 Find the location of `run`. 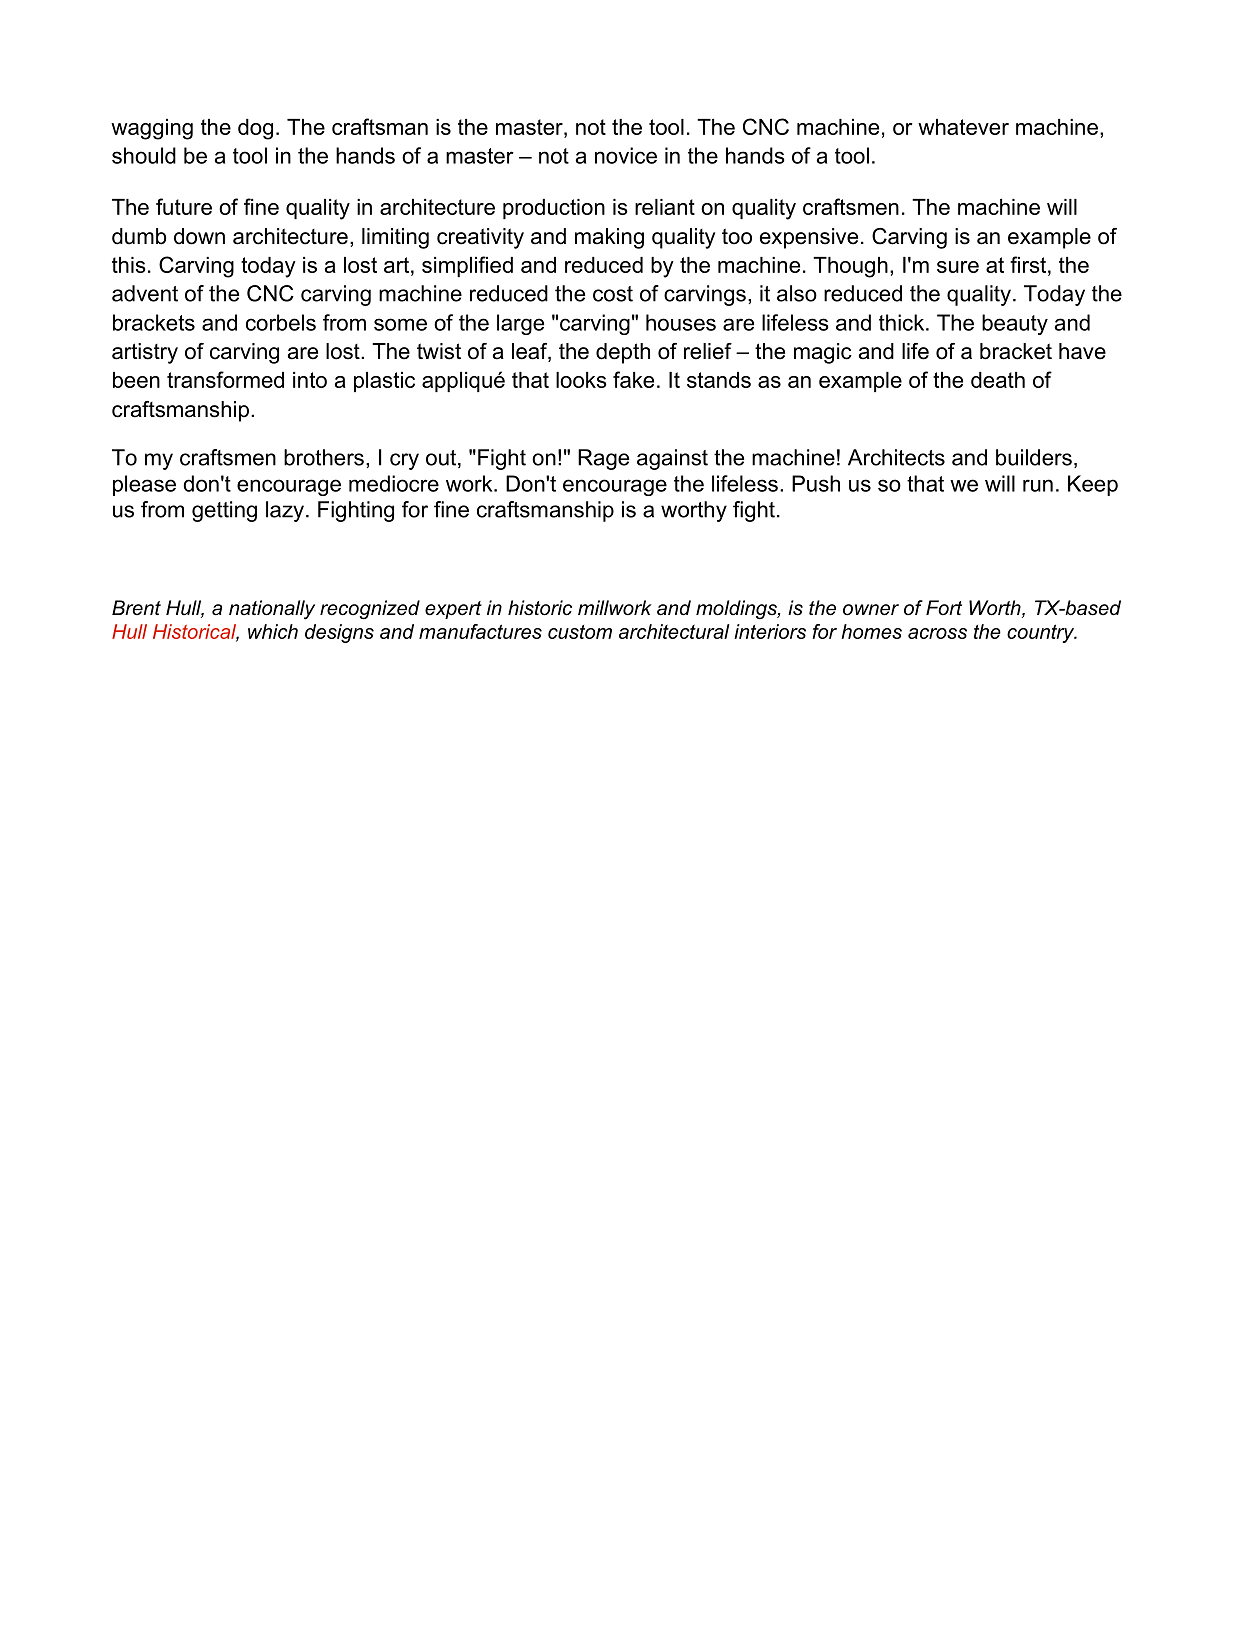

run is located at coordinates (1038, 485).
